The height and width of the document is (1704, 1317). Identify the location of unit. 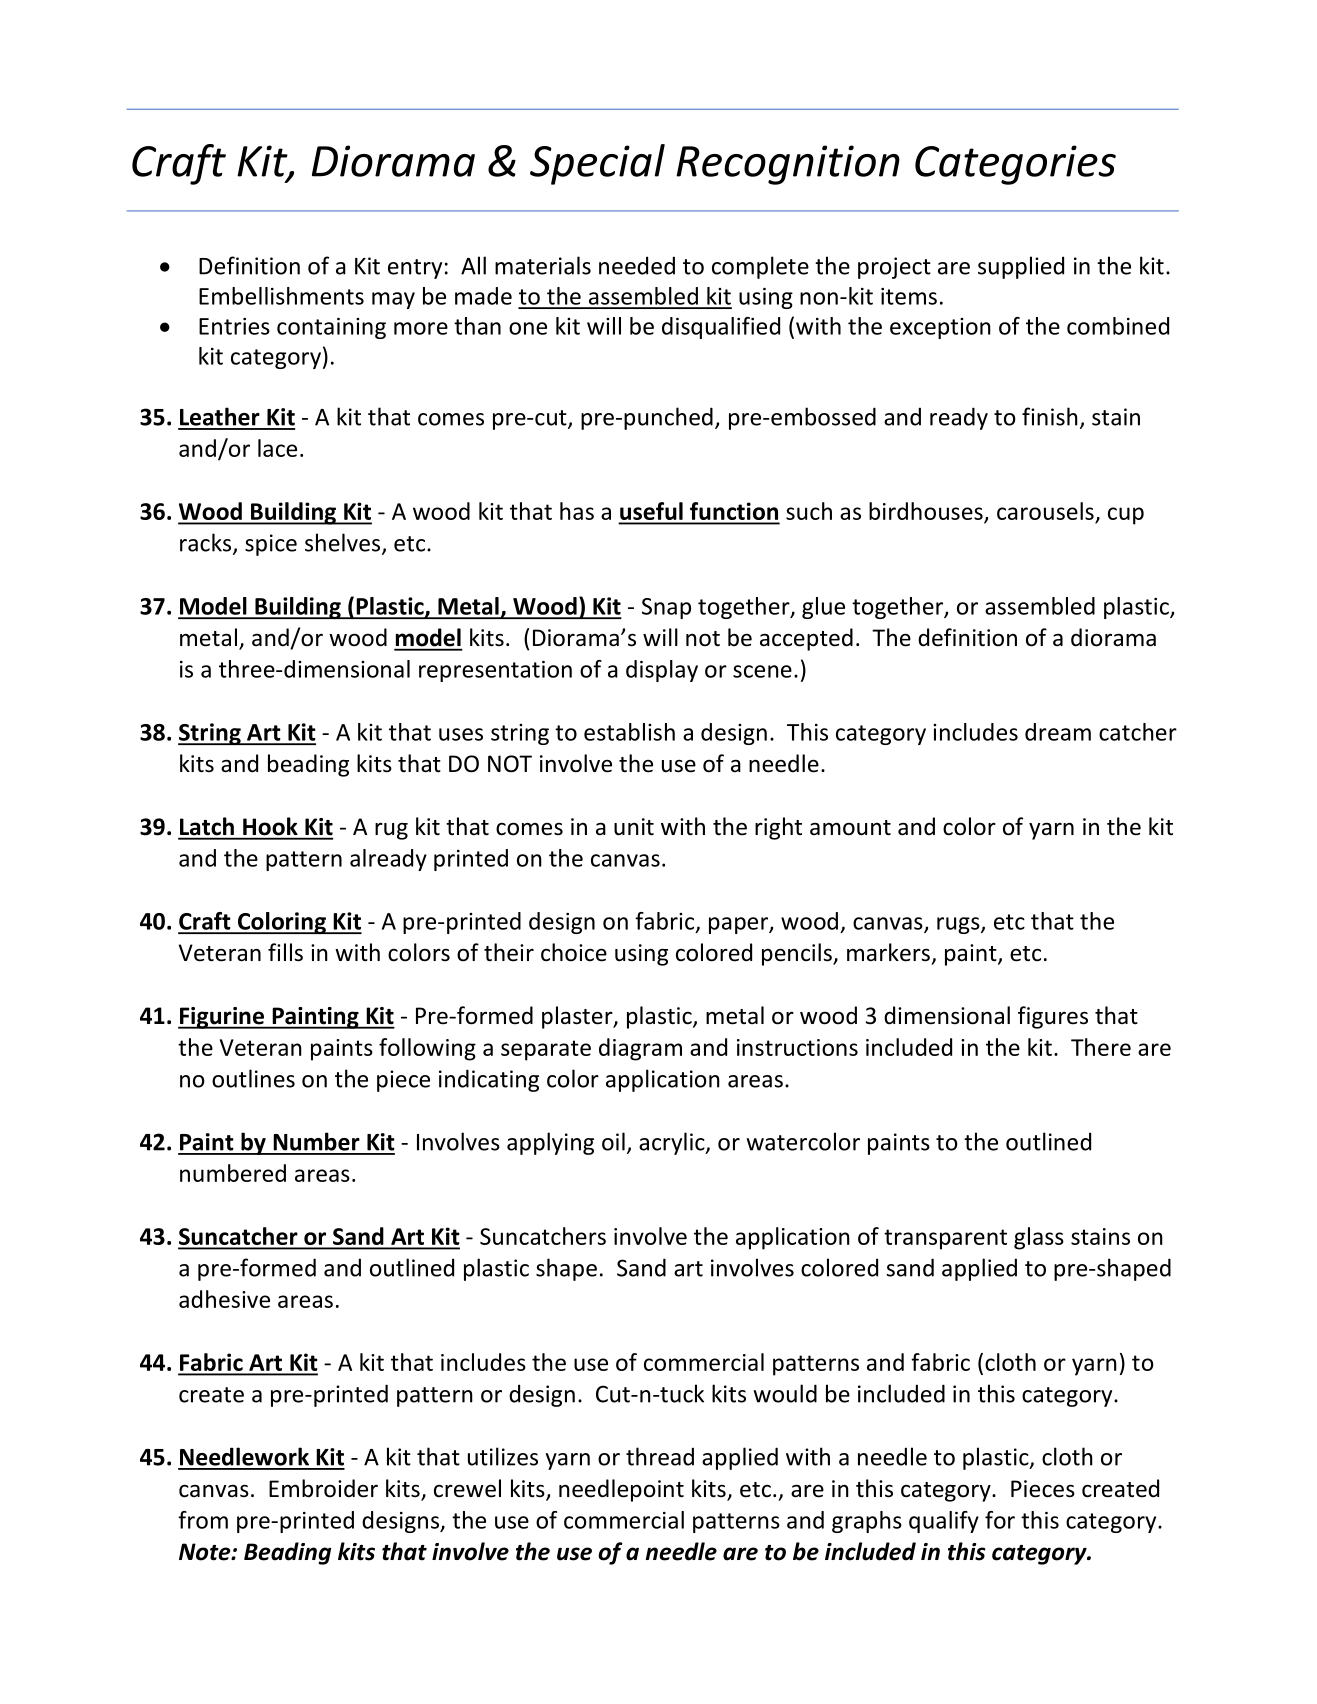
(634, 827).
